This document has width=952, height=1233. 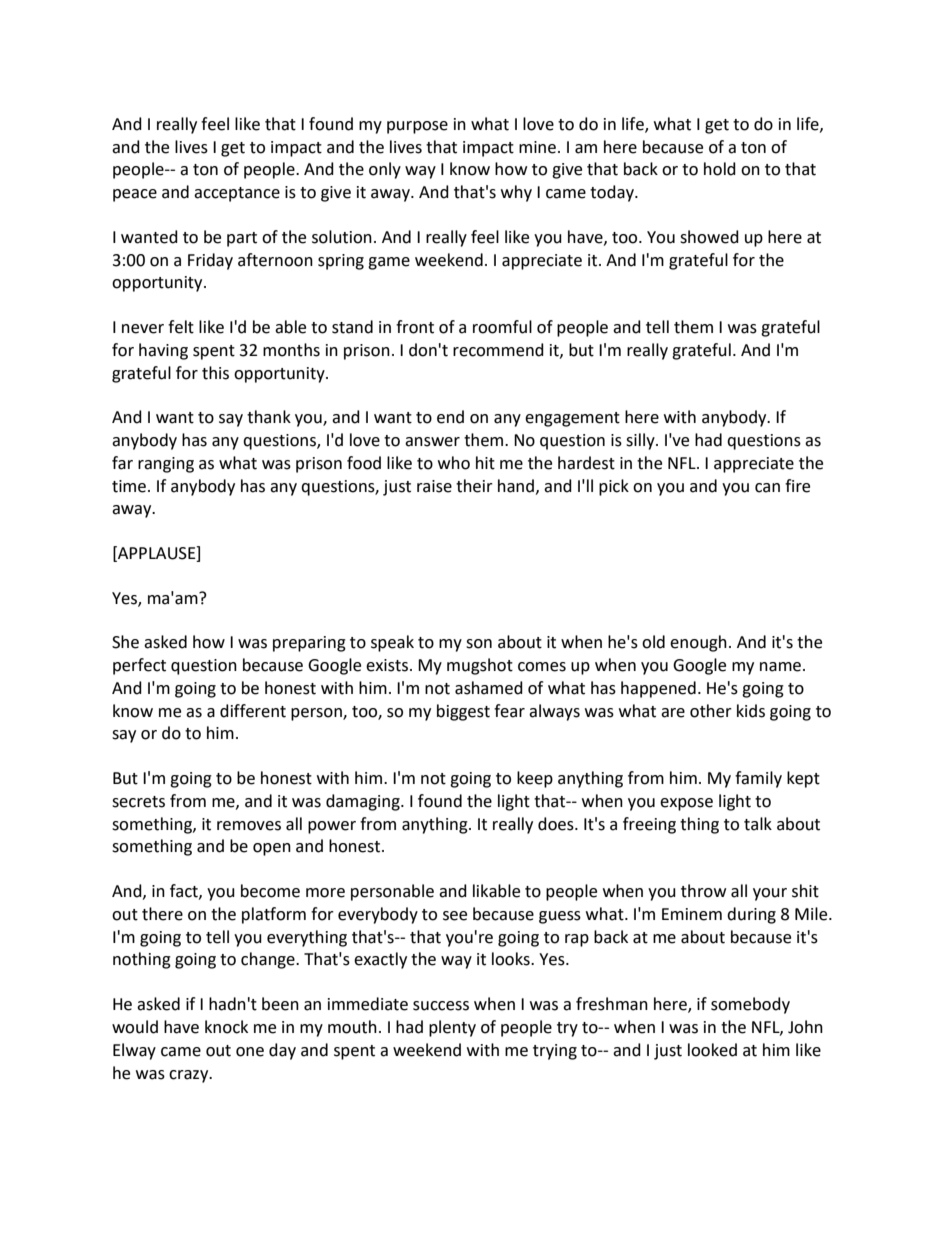 I want to click on She, so click(x=125, y=642).
